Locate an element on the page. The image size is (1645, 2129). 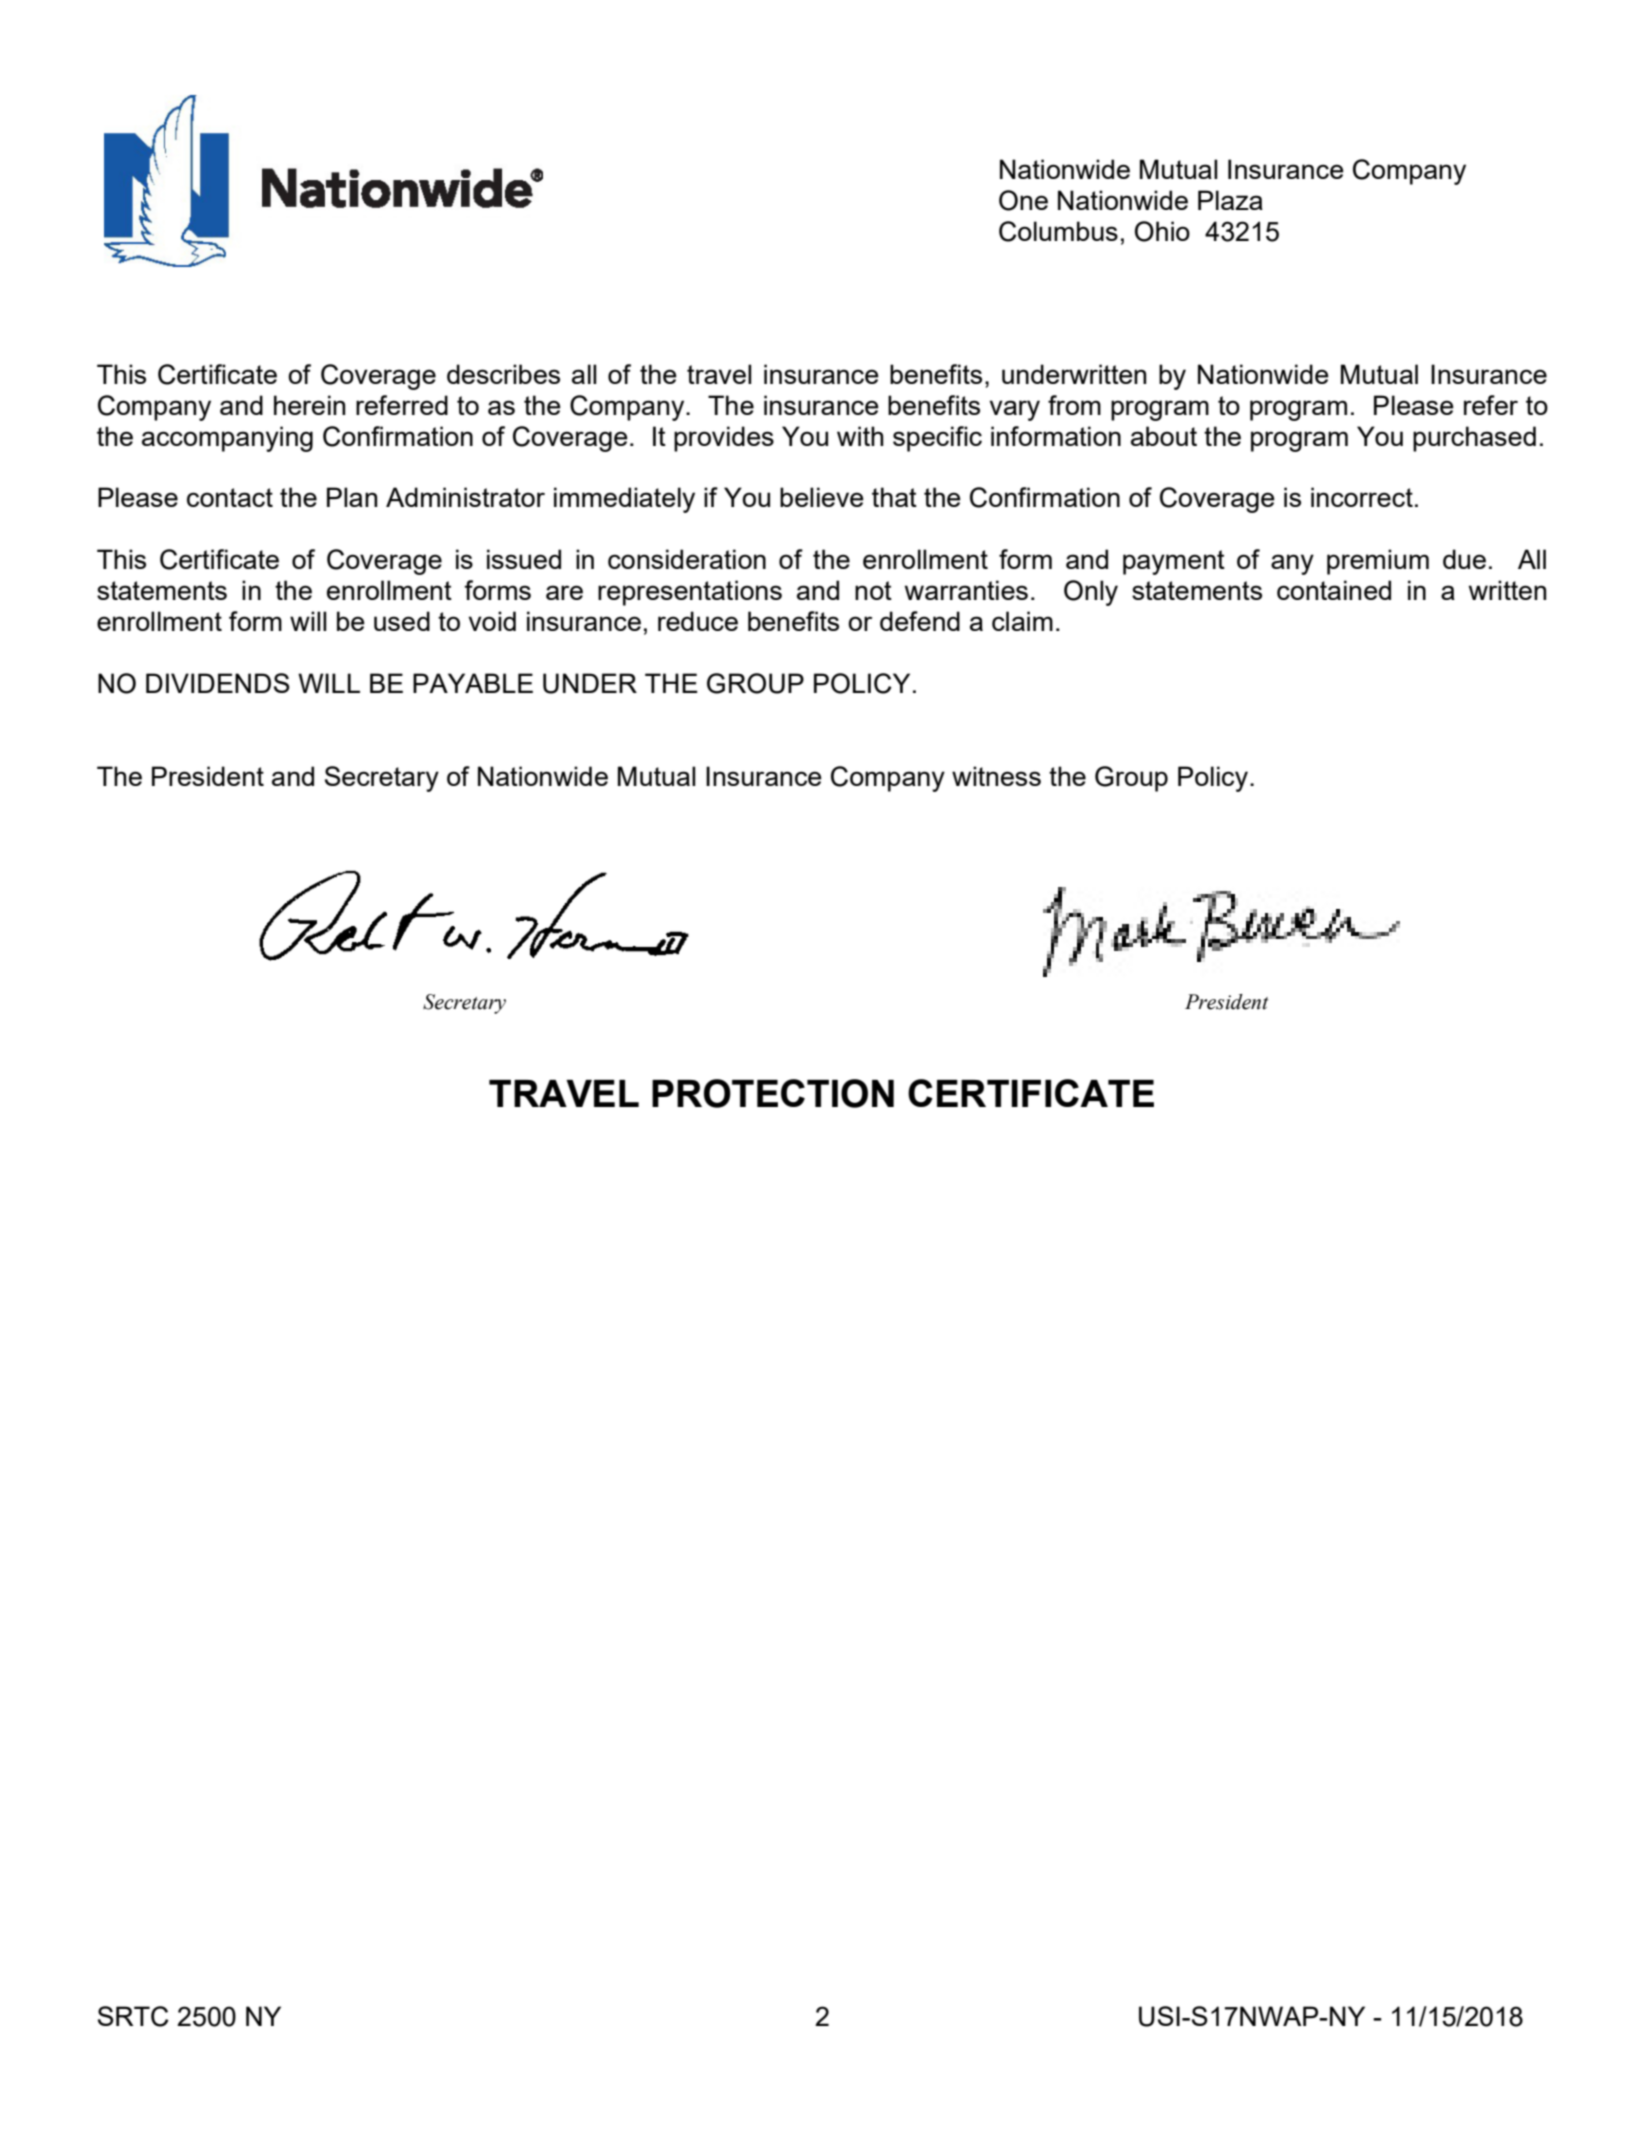
Plaza is located at coordinates (1230, 200).
